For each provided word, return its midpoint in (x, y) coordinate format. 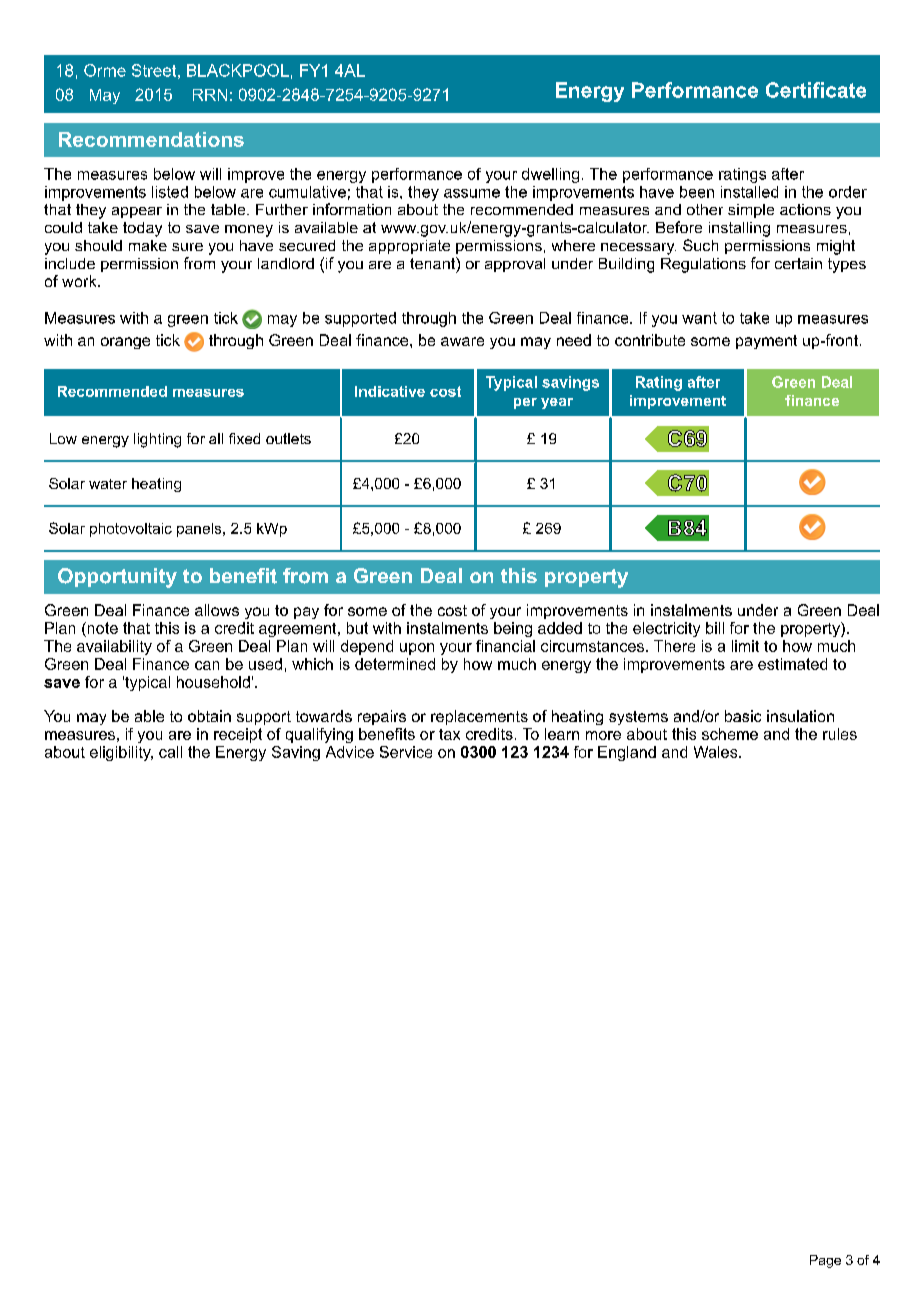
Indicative (390, 391)
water (108, 484)
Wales (717, 752)
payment (766, 342)
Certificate (816, 90)
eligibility (121, 753)
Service (406, 752)
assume (472, 193)
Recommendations (151, 139)
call (170, 752)
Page (825, 1261)
